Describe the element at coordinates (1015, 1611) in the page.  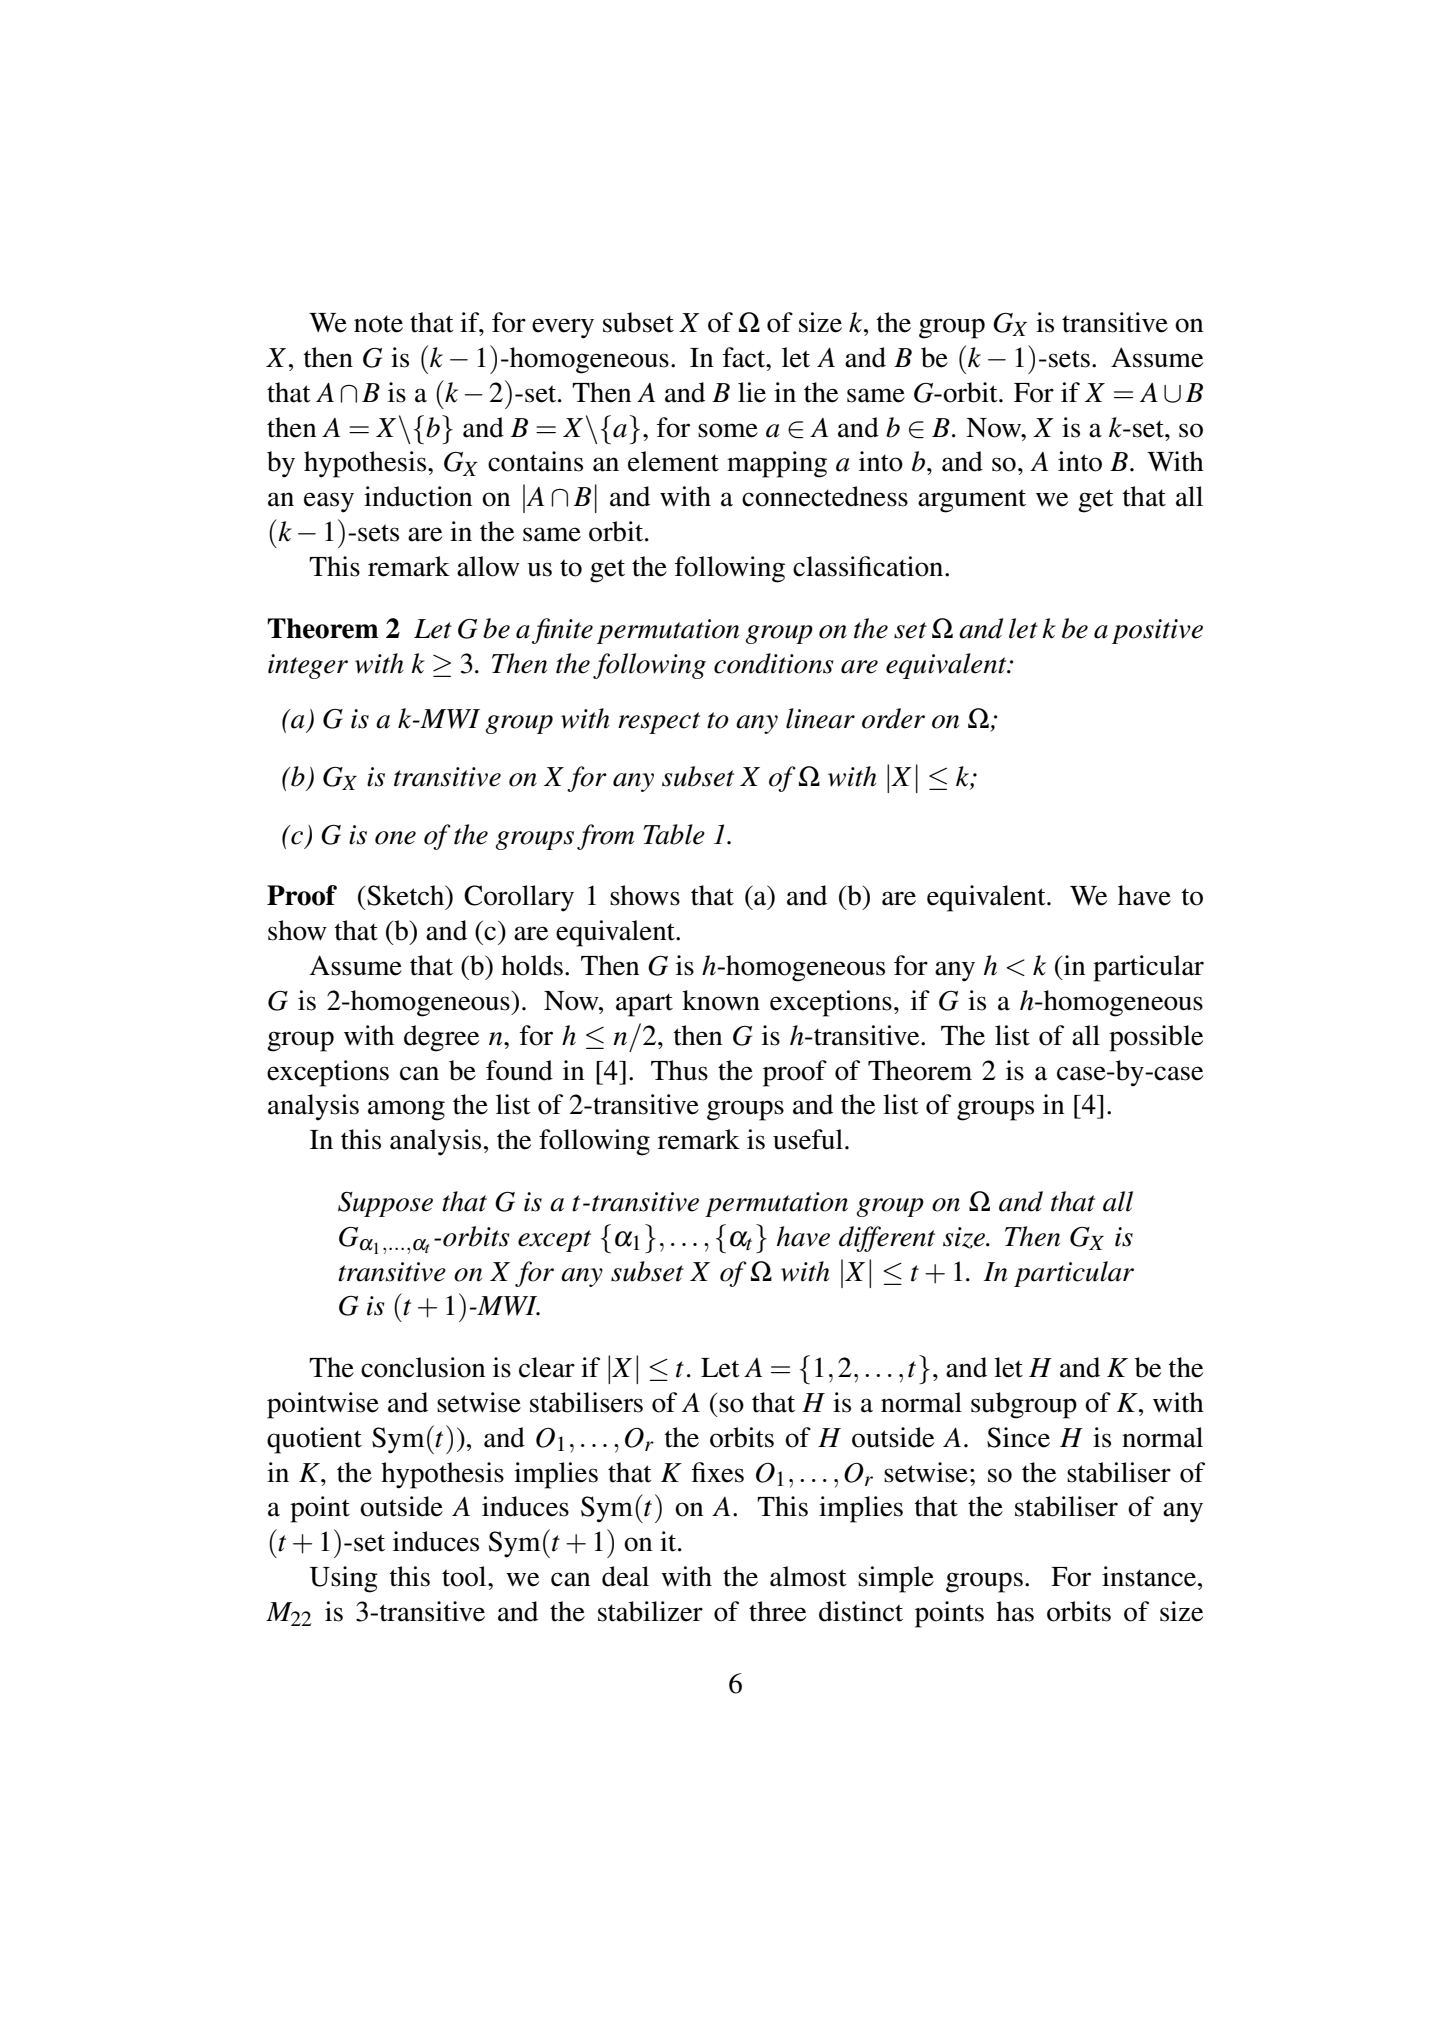
I see `has` at that location.
